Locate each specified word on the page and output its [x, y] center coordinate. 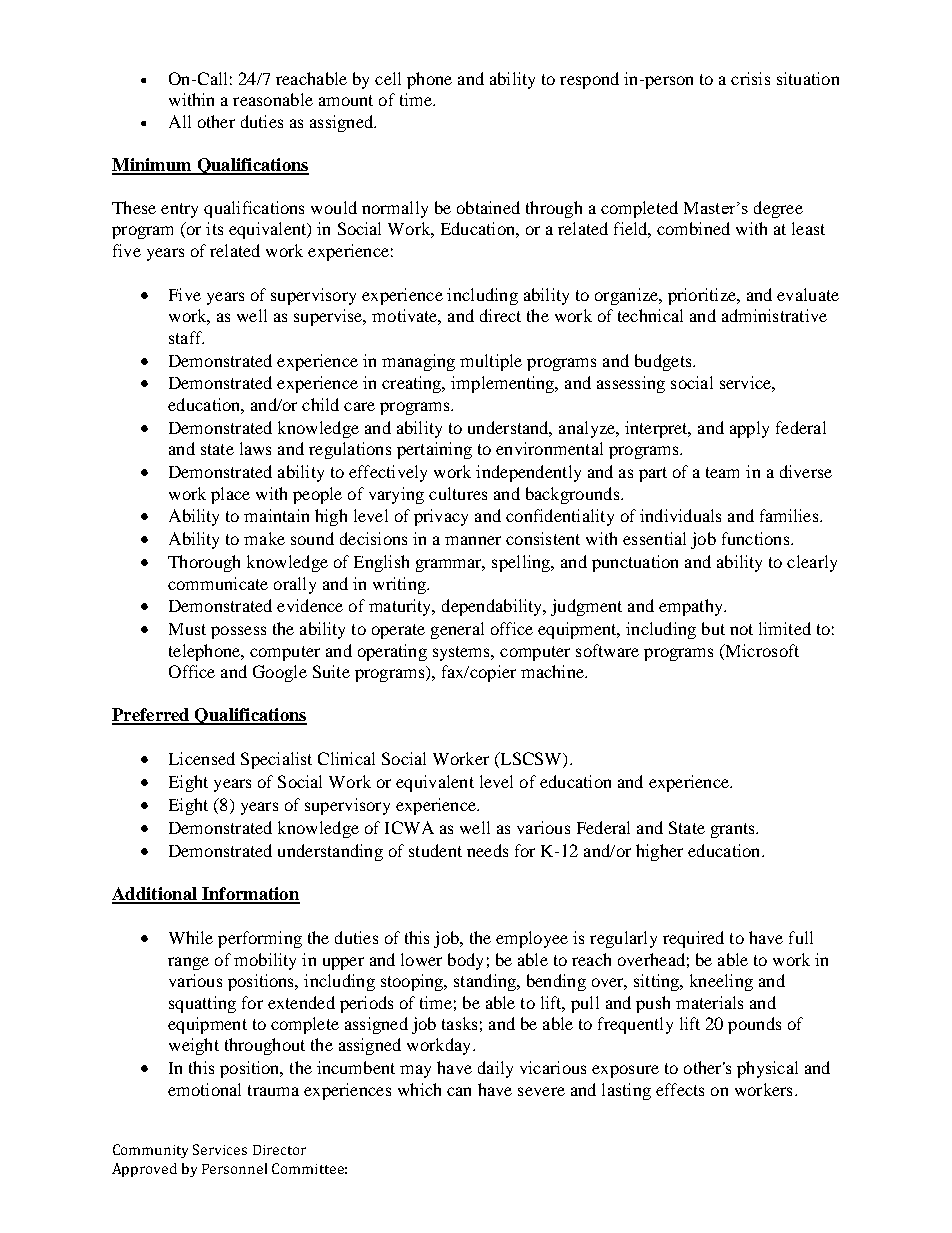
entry [179, 210]
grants [734, 830]
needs [487, 850]
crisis [750, 78]
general [457, 630]
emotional [204, 1089]
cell [388, 78]
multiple [491, 362]
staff [186, 337]
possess [238, 632]
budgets [664, 362]
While [191, 937]
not [741, 629]
